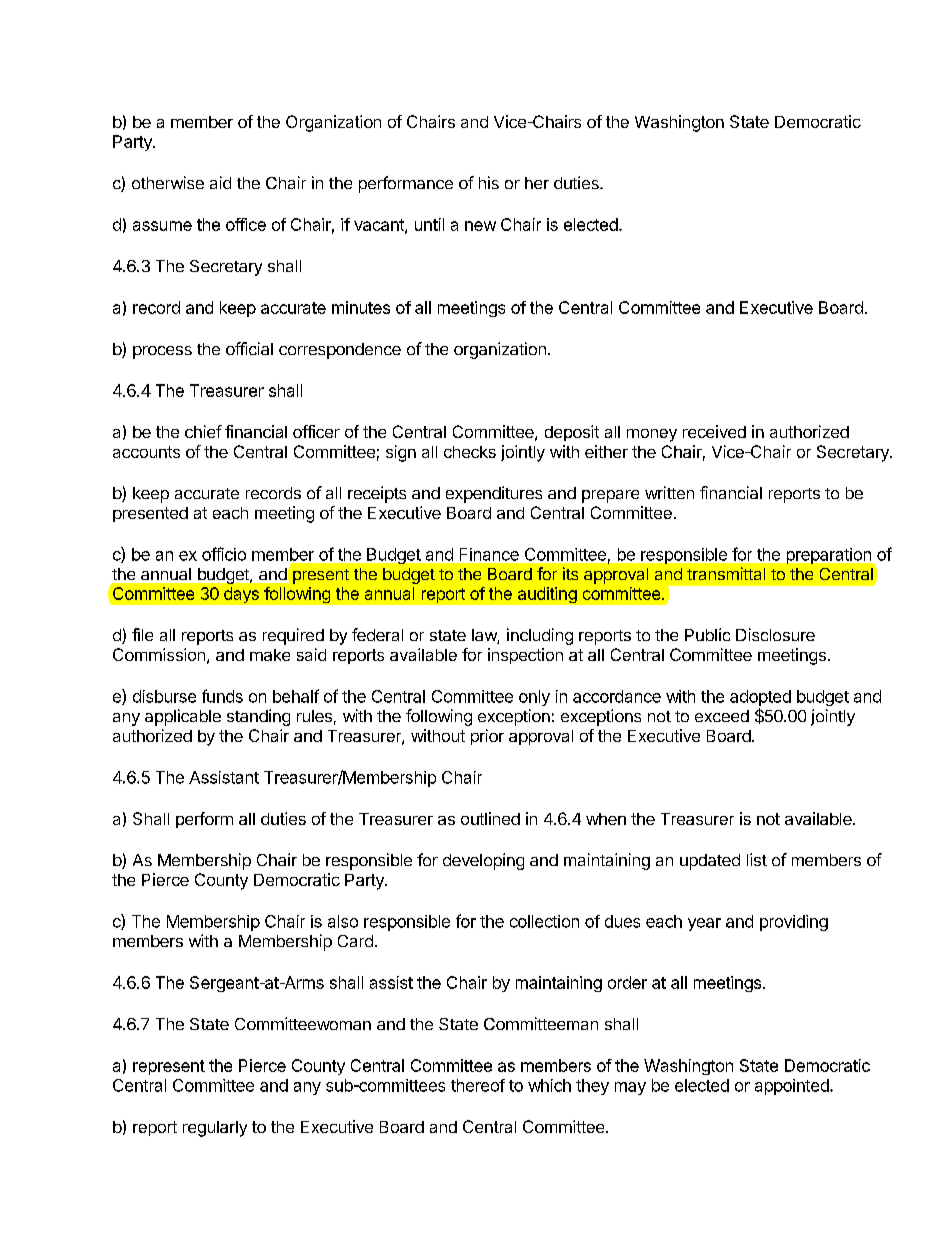  Describe the element at coordinates (203, 431) in the screenshot. I see `chief` at that location.
